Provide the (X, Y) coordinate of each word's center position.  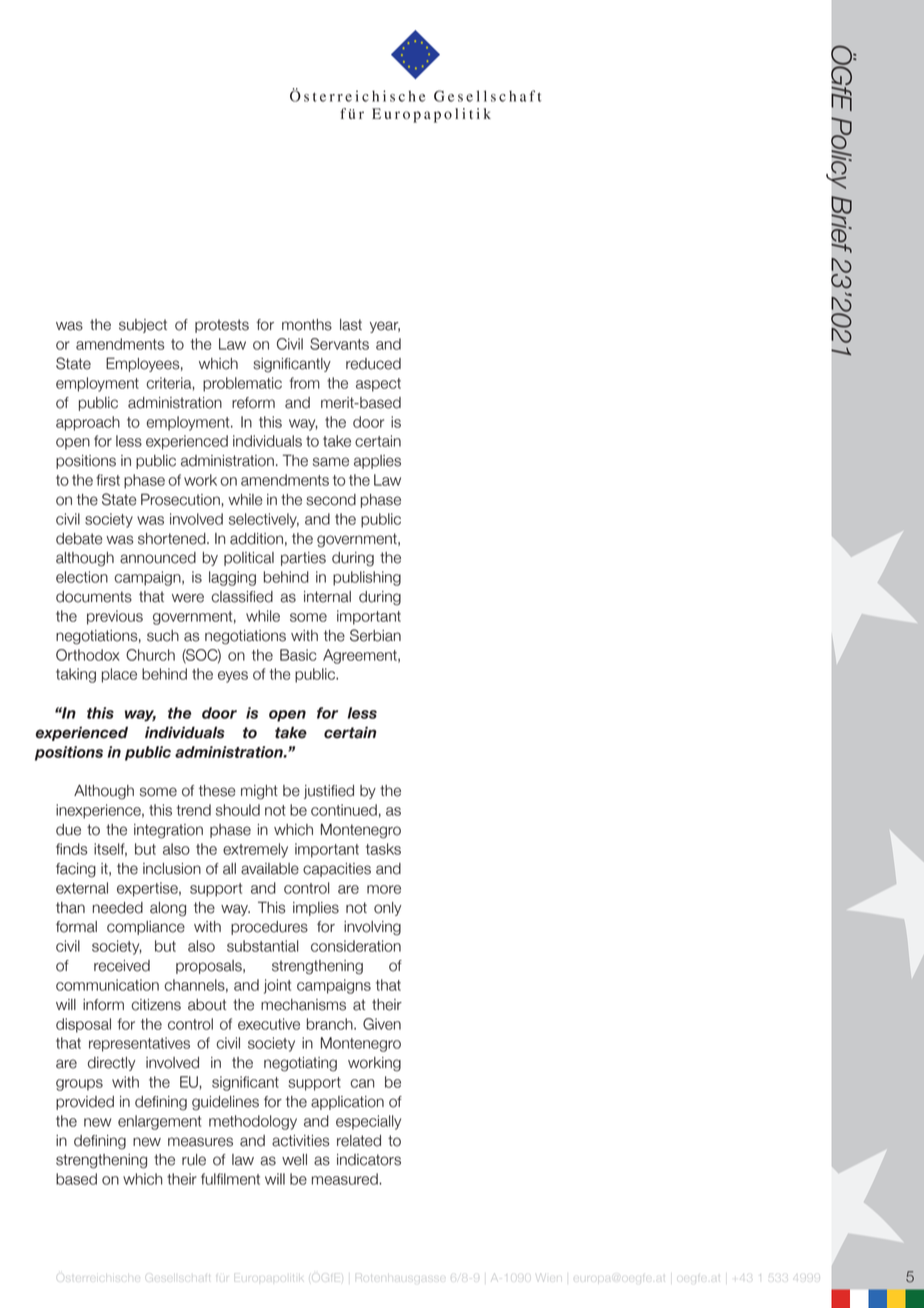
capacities (337, 870)
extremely (255, 850)
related (359, 1141)
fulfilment (230, 1179)
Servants (339, 344)
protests (222, 326)
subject (143, 326)
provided (85, 1103)
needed (118, 908)
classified (242, 597)
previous (115, 617)
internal (327, 597)
